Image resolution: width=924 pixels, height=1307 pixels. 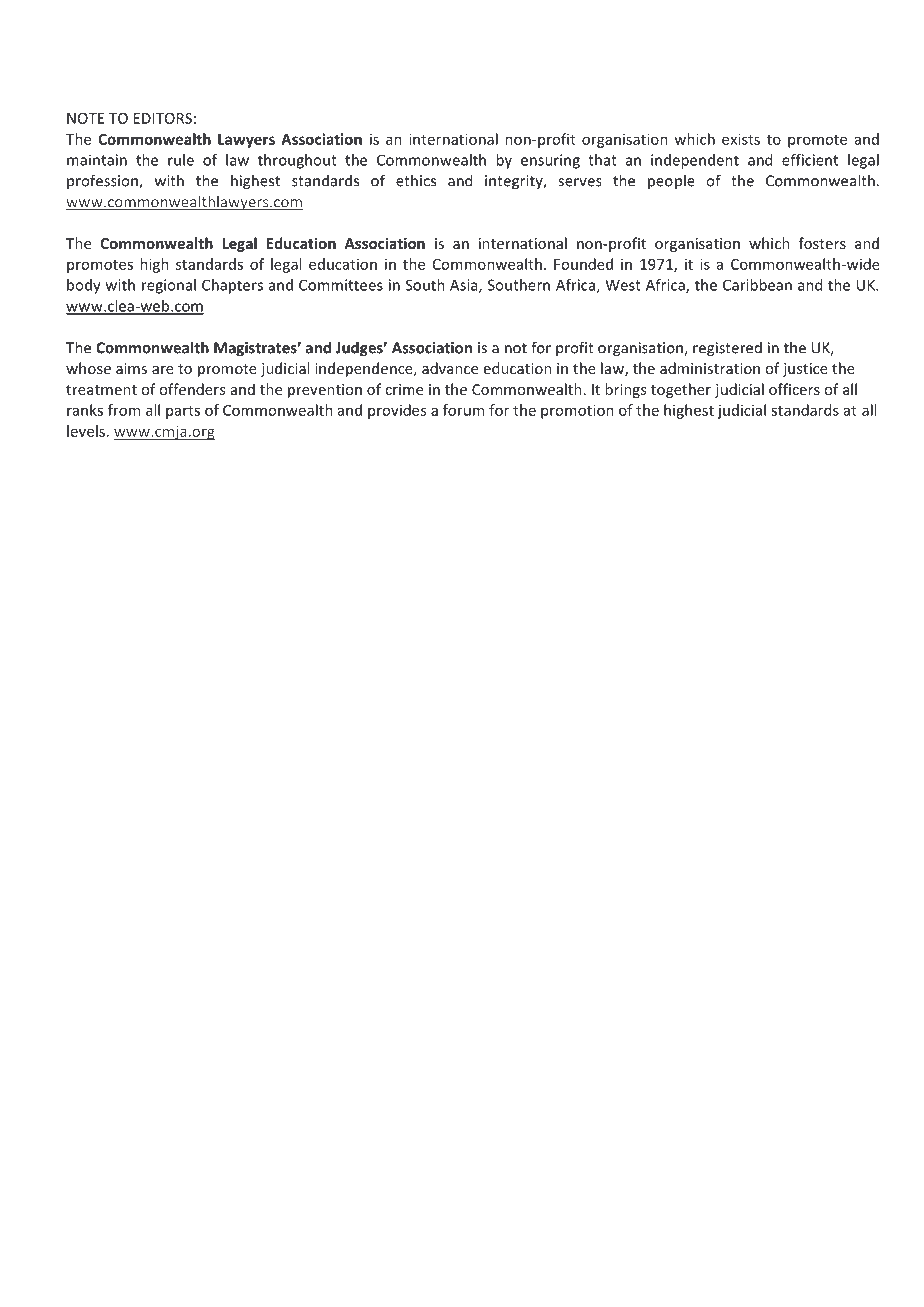 What do you see at coordinates (169, 286) in the screenshot?
I see `regional` at bounding box center [169, 286].
